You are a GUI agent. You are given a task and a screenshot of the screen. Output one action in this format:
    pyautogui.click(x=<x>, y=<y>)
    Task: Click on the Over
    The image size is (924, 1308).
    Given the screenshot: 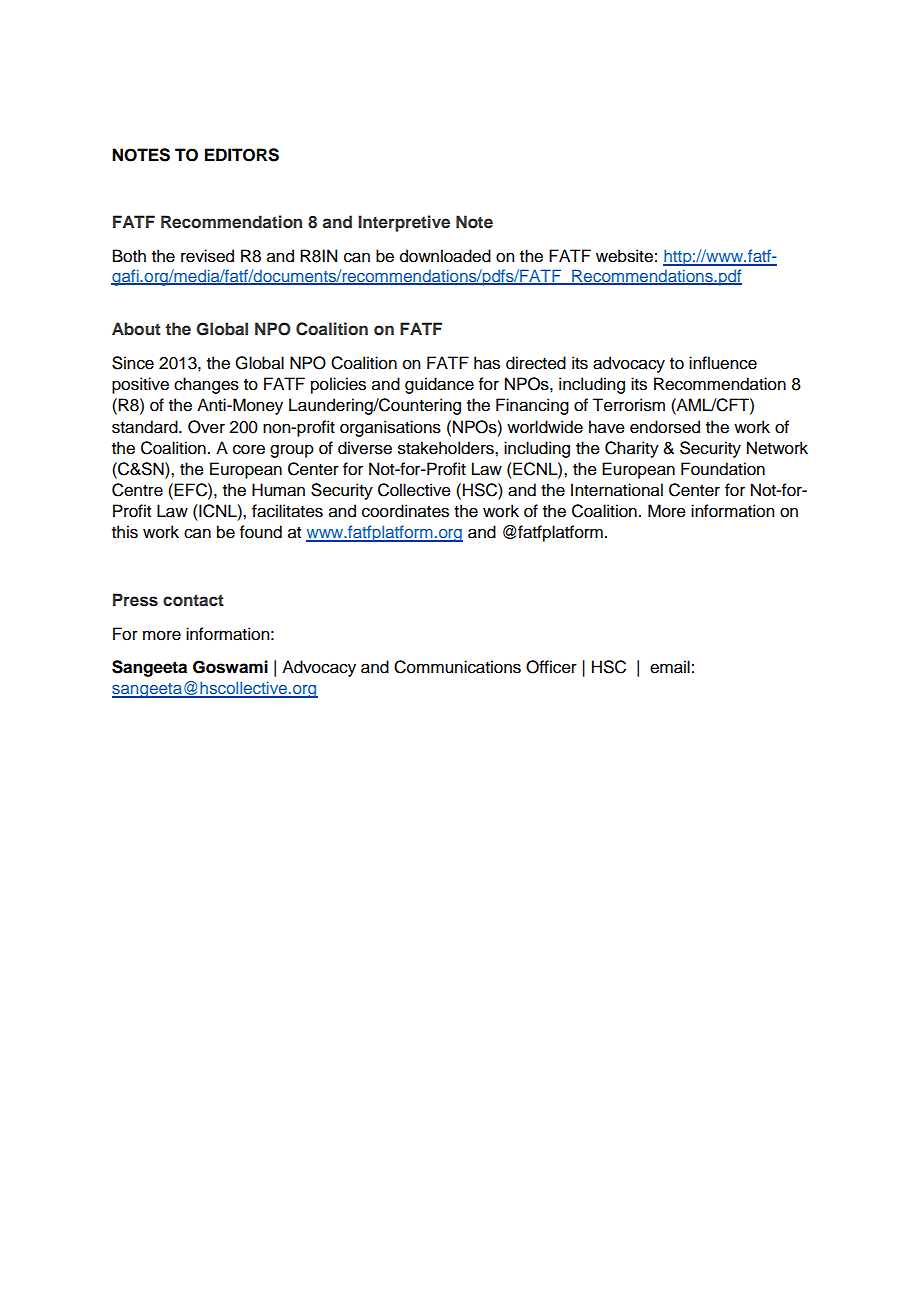 What is the action you would take?
    pyautogui.click(x=206, y=427)
